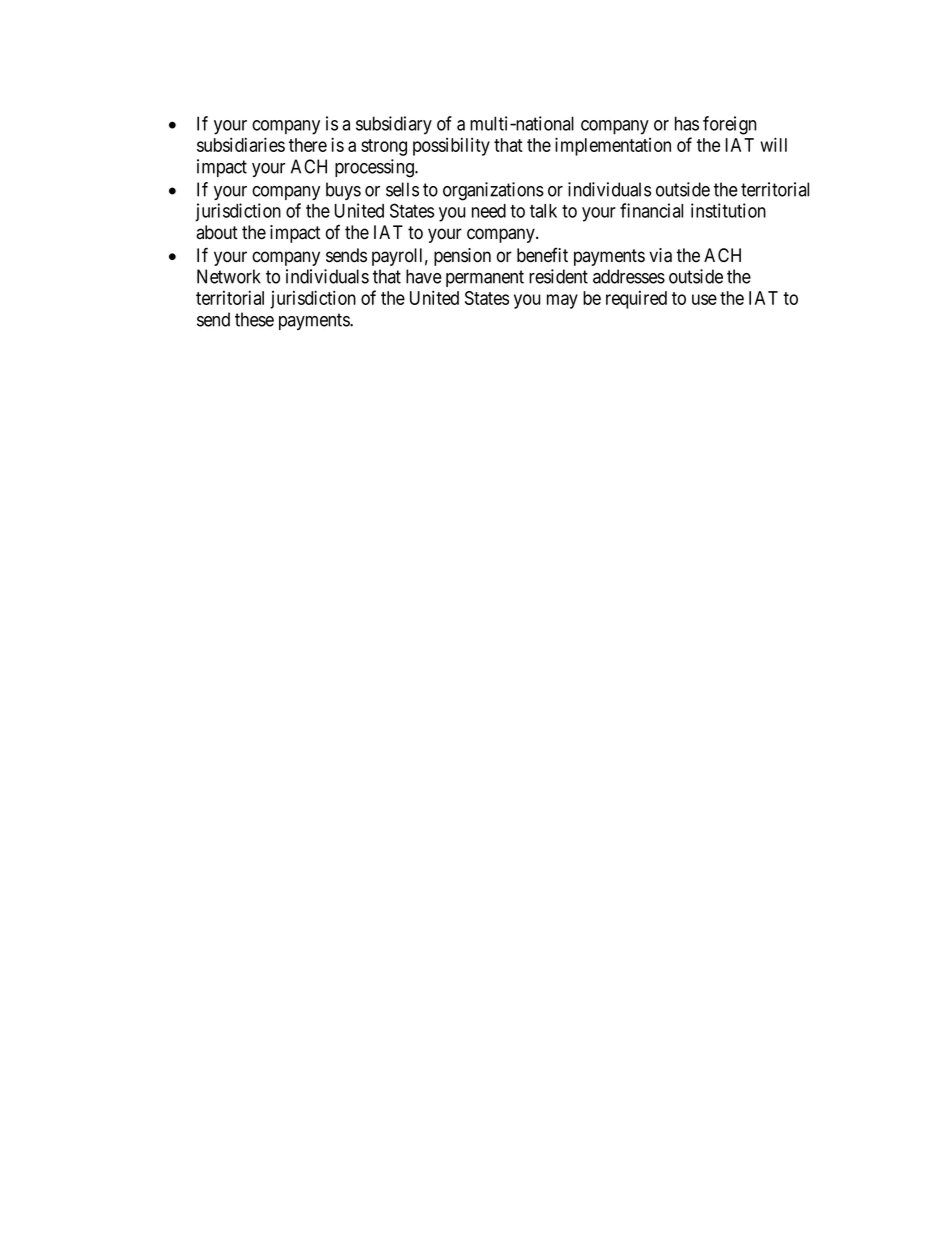 The image size is (952, 1233). I want to click on foreign, so click(729, 125).
